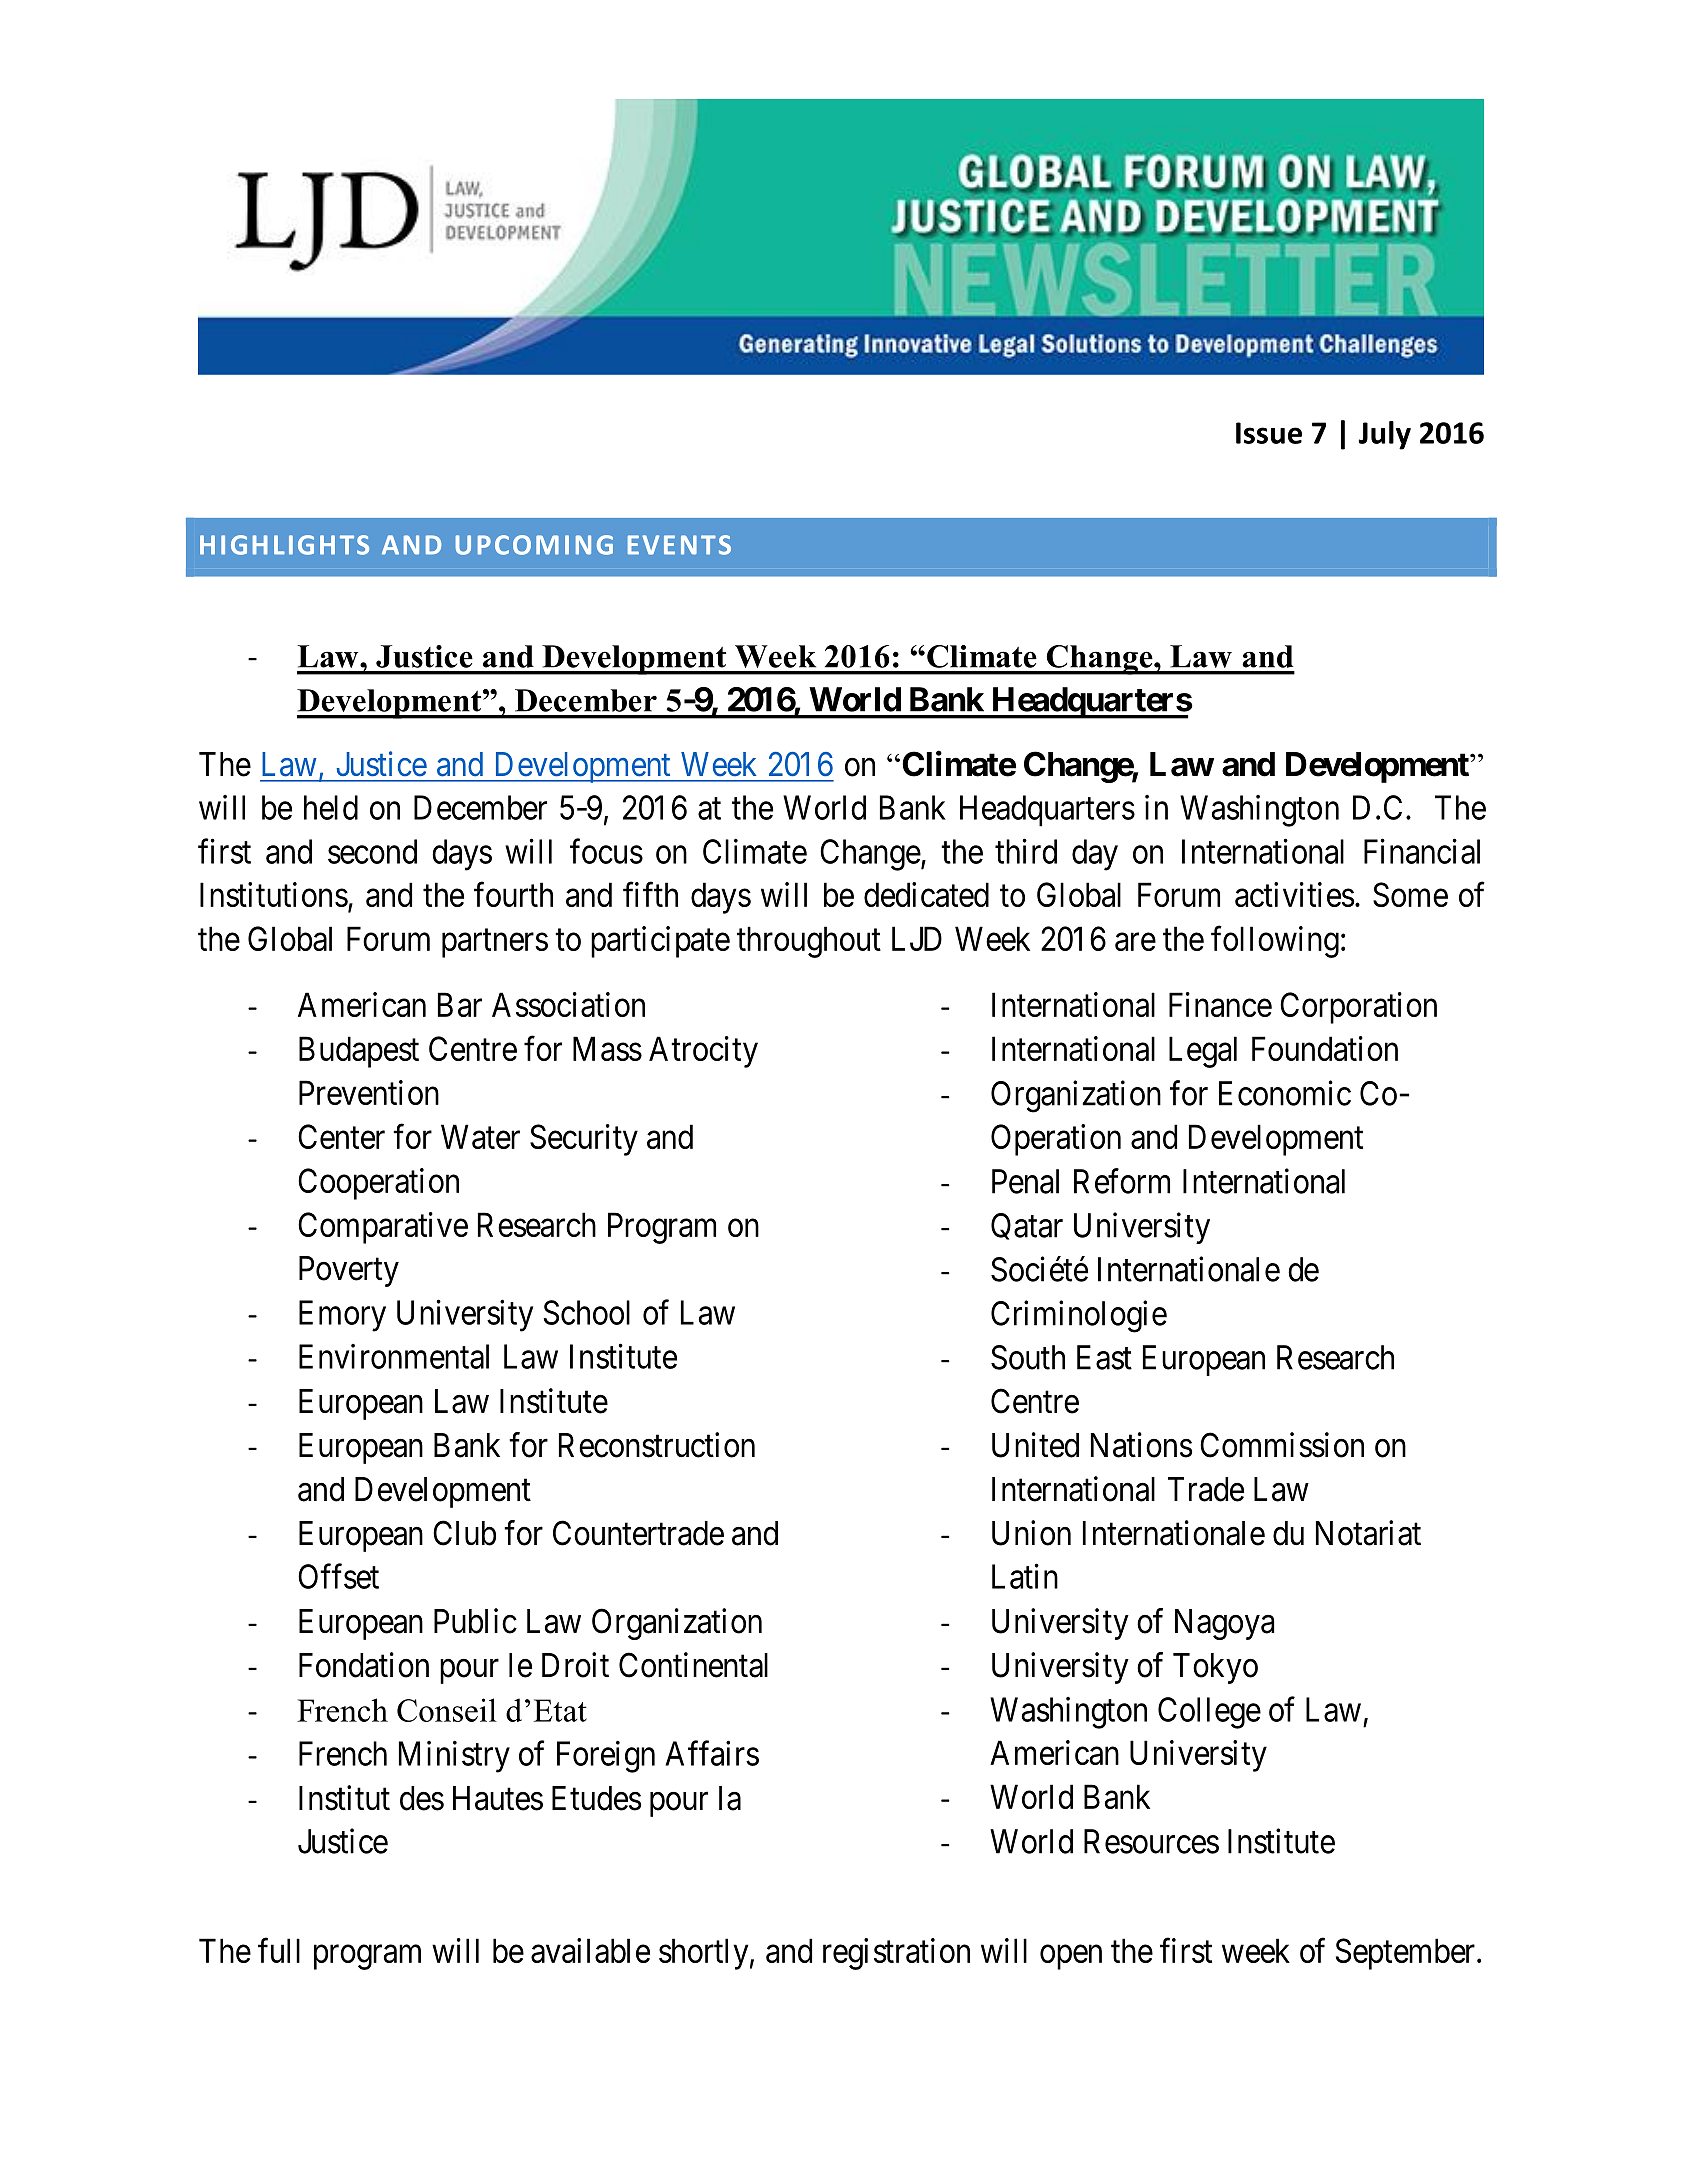  What do you see at coordinates (1025, 1181) in the document?
I see `Penal` at bounding box center [1025, 1181].
